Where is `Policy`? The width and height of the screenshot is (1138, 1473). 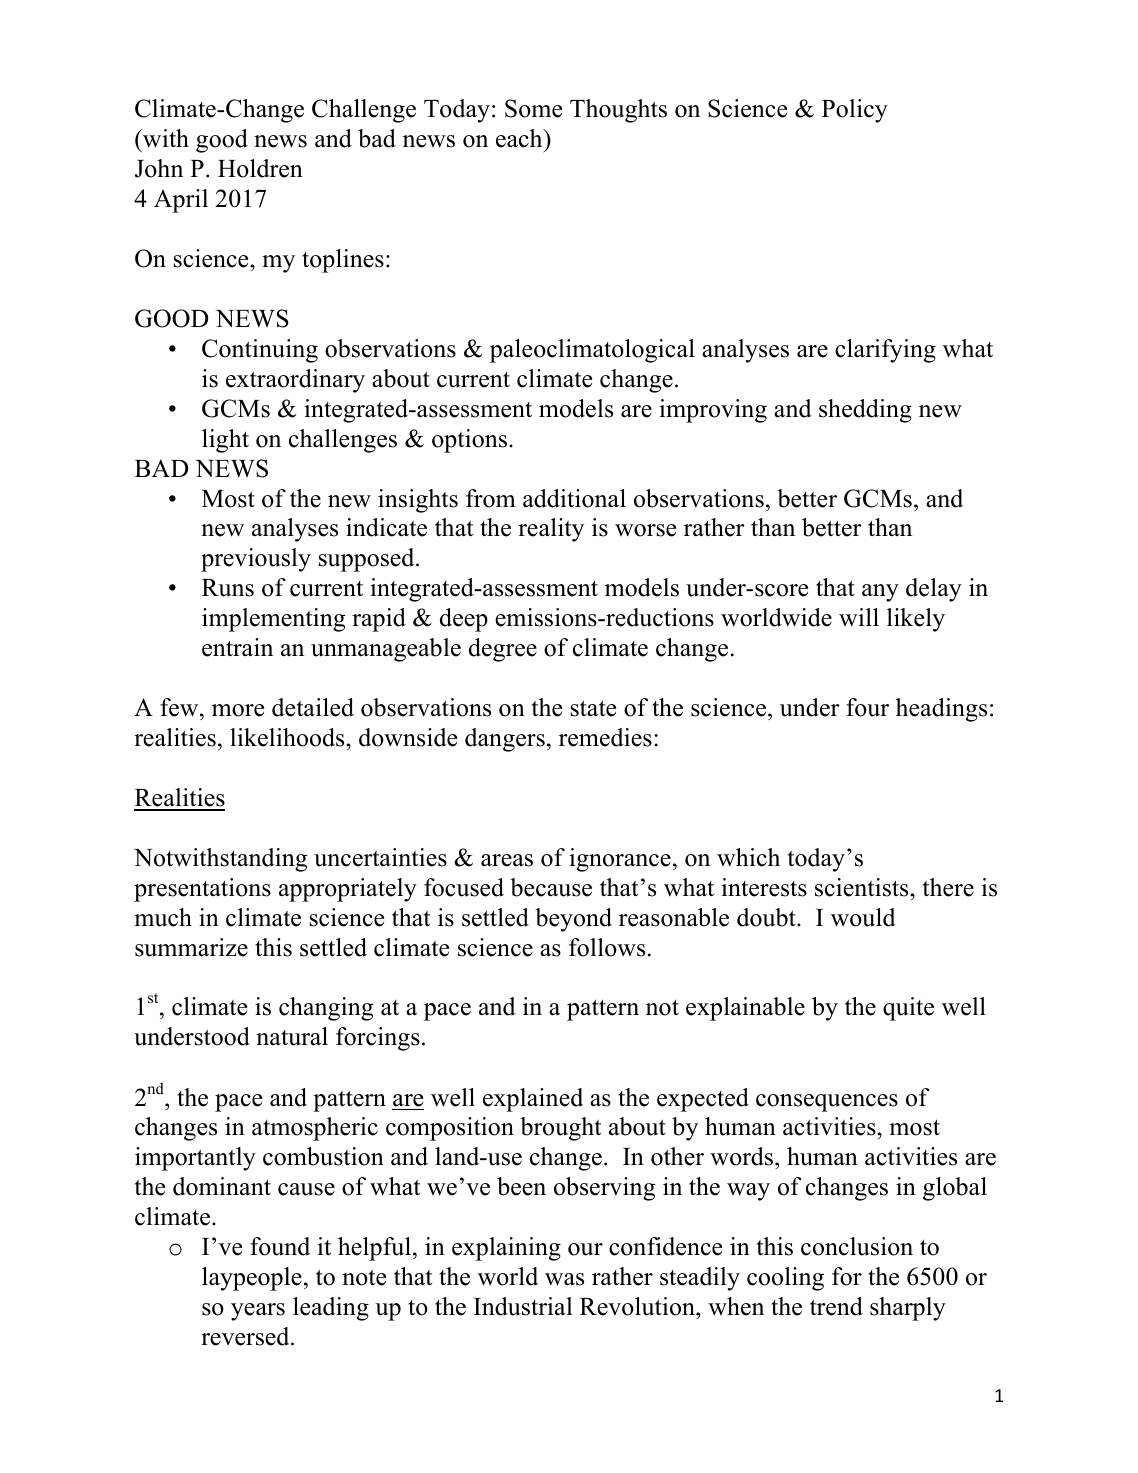
Policy is located at coordinates (855, 111).
